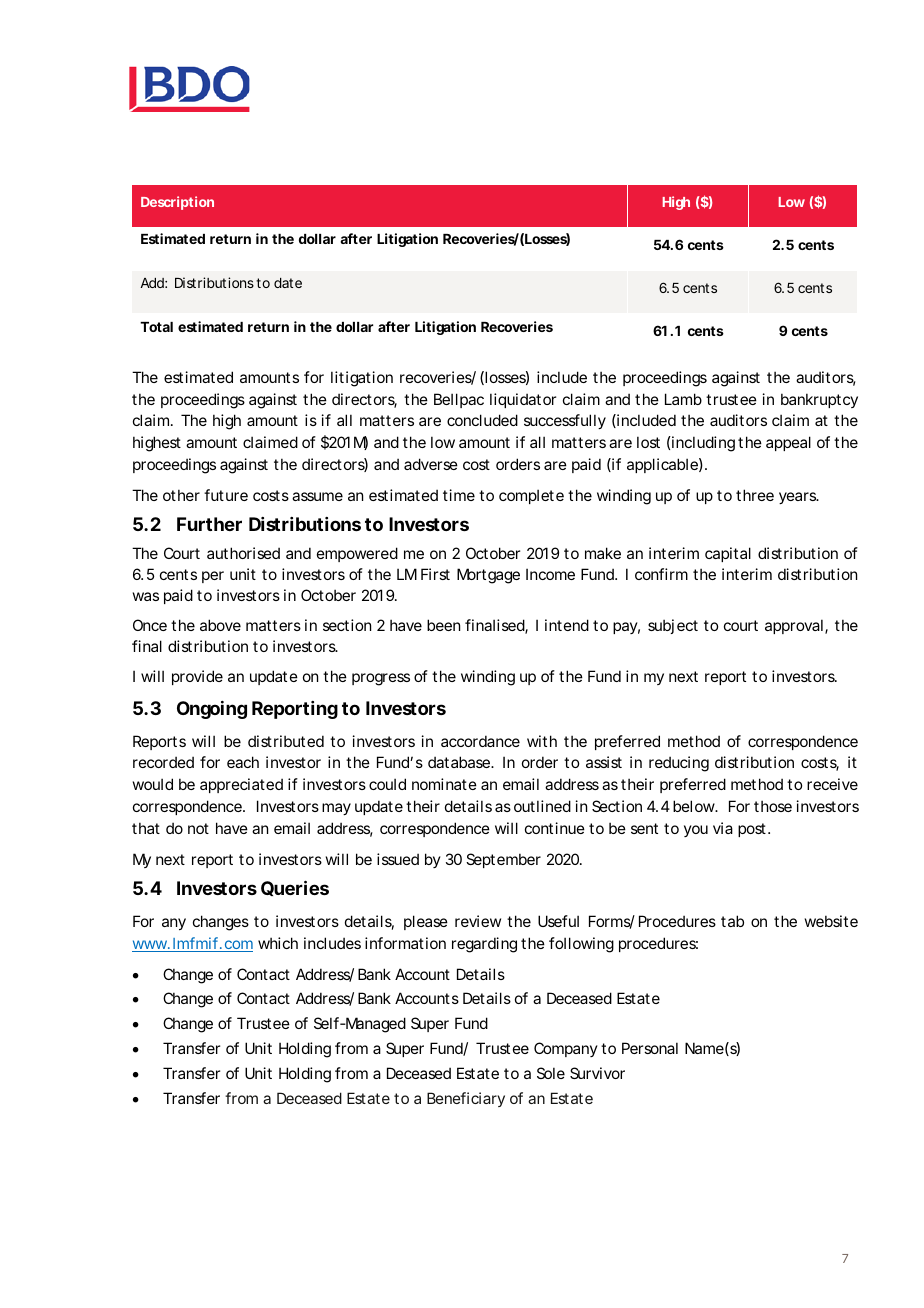 This page has width=924, height=1308. What do you see at coordinates (523, 400) in the page?
I see `liquidator` at bounding box center [523, 400].
